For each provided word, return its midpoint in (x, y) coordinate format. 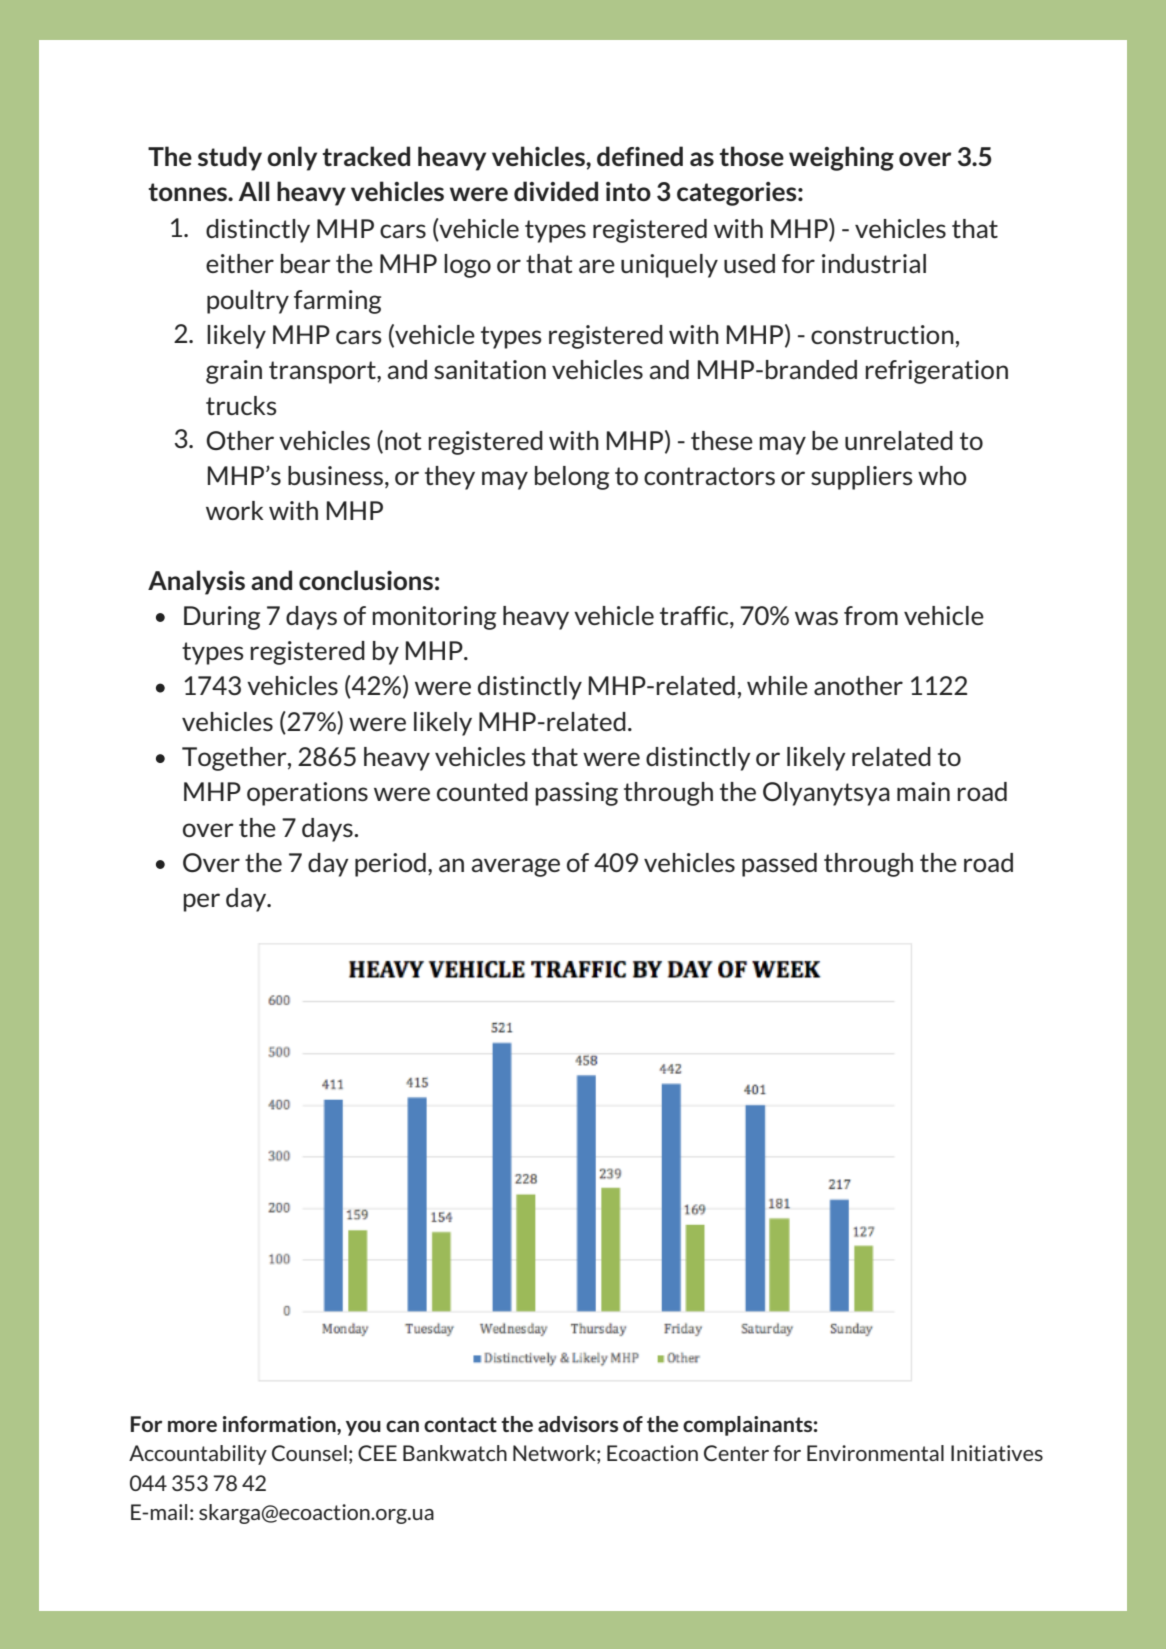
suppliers (862, 478)
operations (307, 794)
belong (572, 478)
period (390, 865)
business (335, 475)
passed (779, 865)
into (628, 191)
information (280, 1425)
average (515, 867)
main (923, 791)
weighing (841, 158)
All (254, 191)
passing (576, 794)
